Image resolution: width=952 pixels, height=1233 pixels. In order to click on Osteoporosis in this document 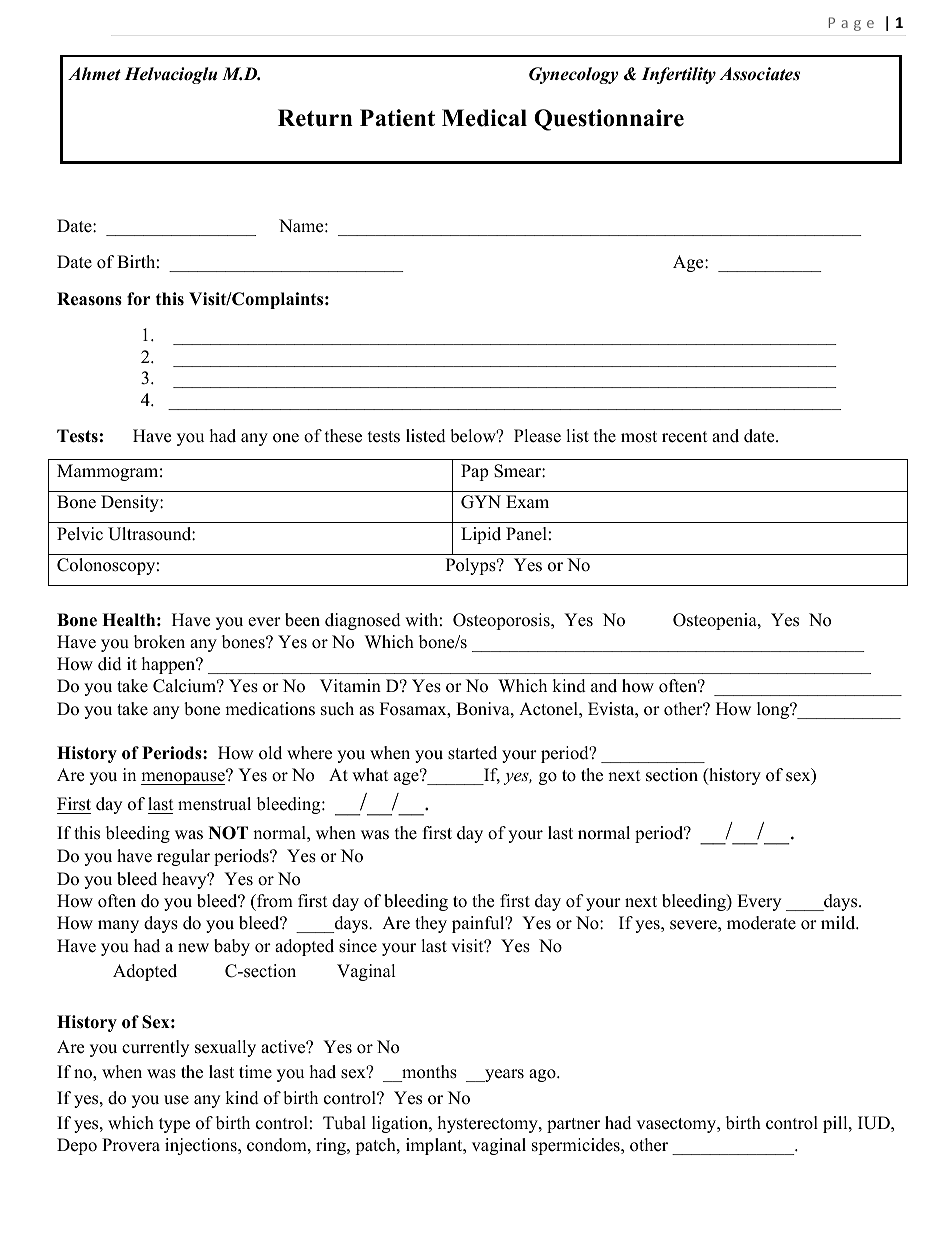, I will do `click(502, 621)`.
